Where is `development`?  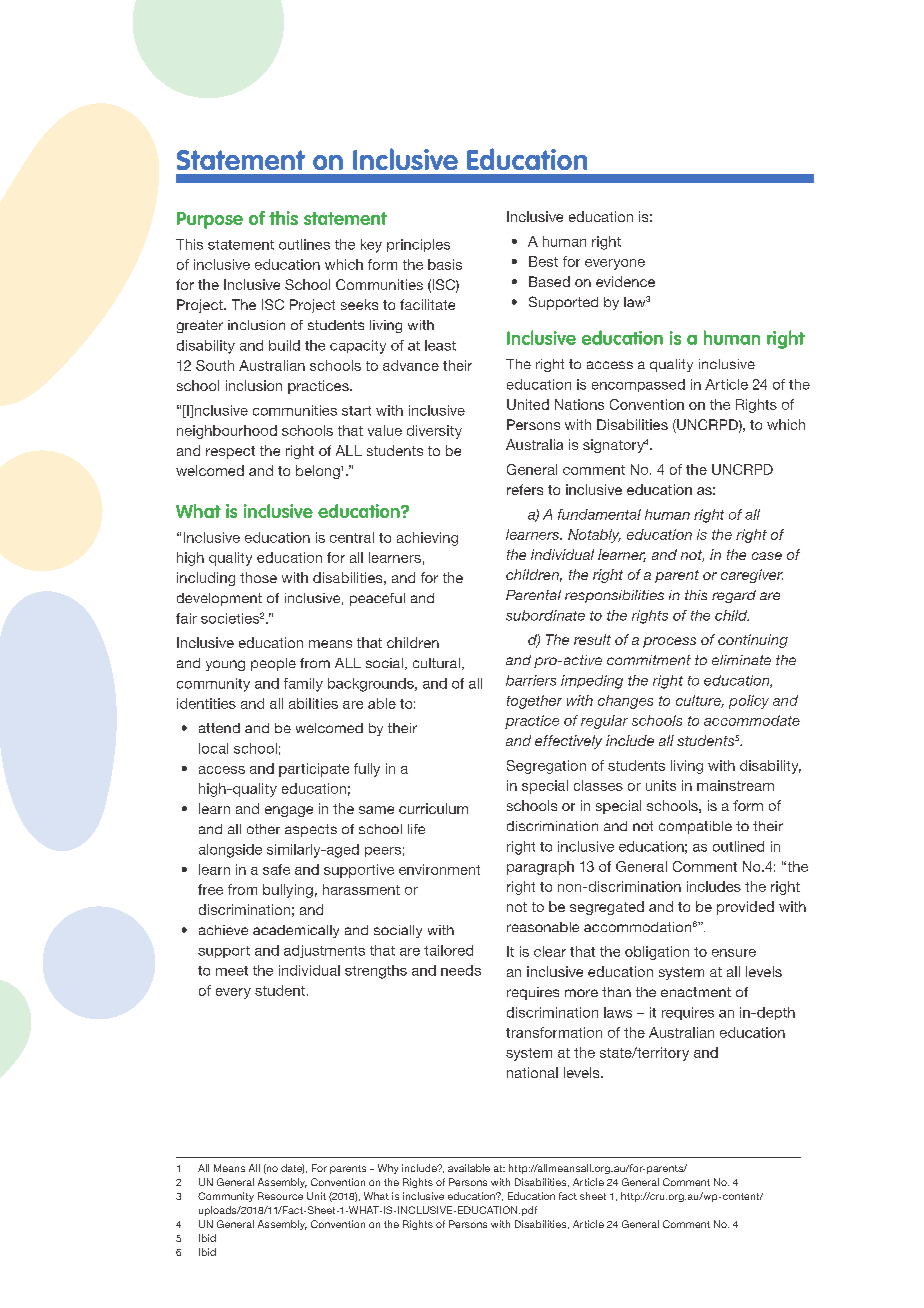
development is located at coordinates (219, 599).
